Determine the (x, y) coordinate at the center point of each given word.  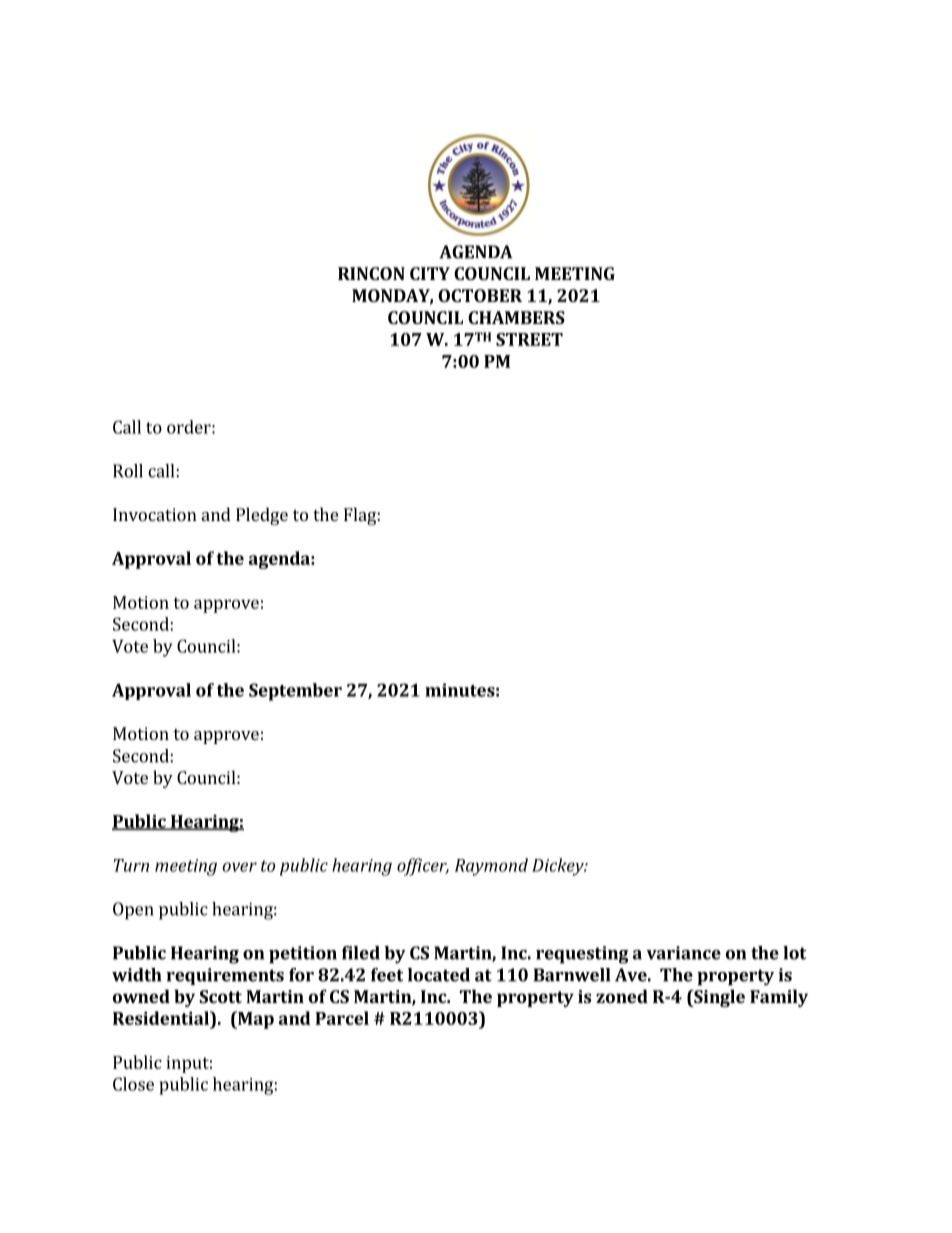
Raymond (491, 867)
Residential (162, 1018)
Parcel (342, 1018)
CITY (430, 273)
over (239, 867)
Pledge (262, 516)
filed (361, 953)
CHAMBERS (516, 317)
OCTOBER (480, 295)
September (295, 692)
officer (423, 867)
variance (683, 953)
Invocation (155, 514)
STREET (529, 339)
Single (718, 998)
